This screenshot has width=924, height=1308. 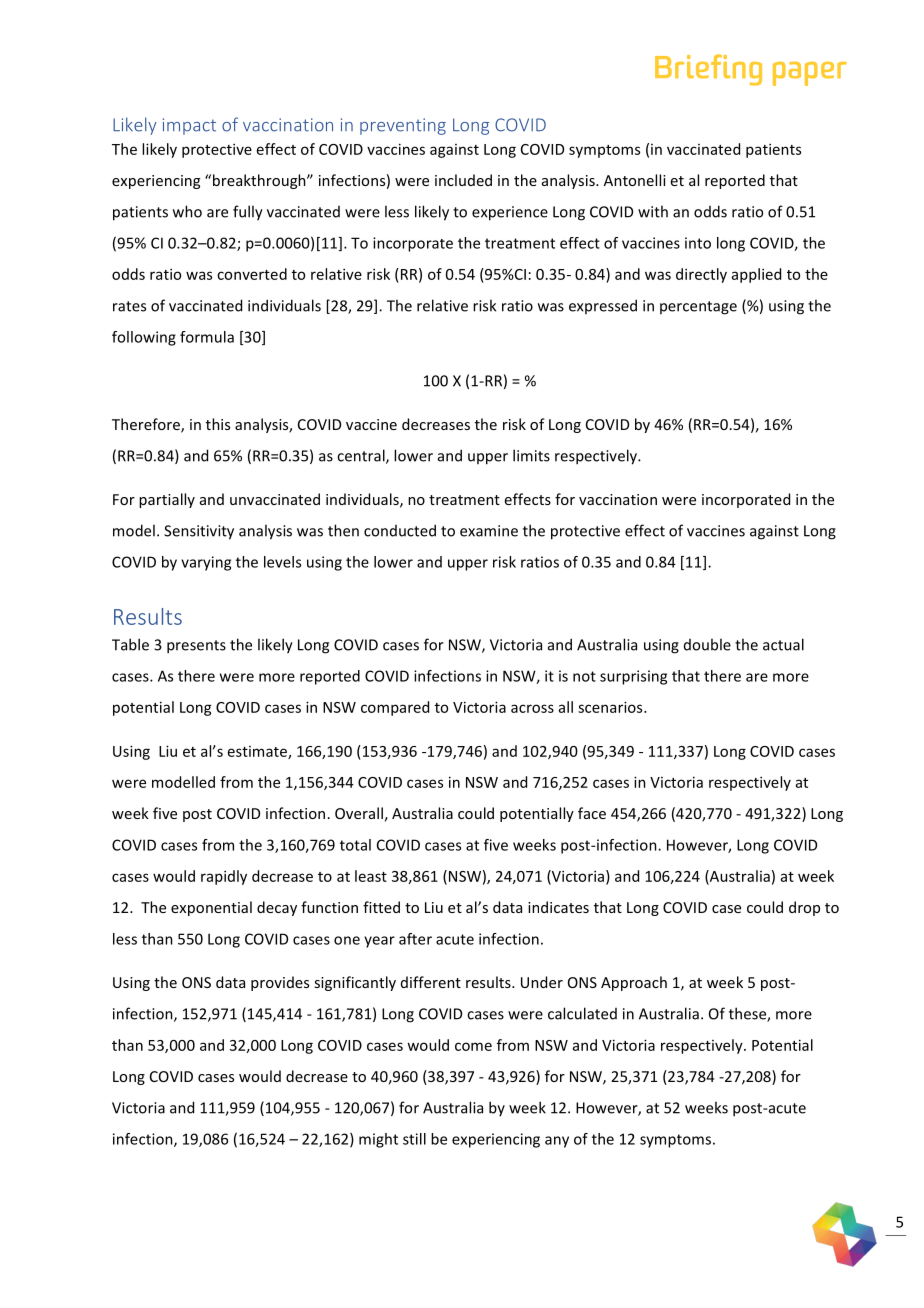 I want to click on might, so click(x=378, y=1140).
